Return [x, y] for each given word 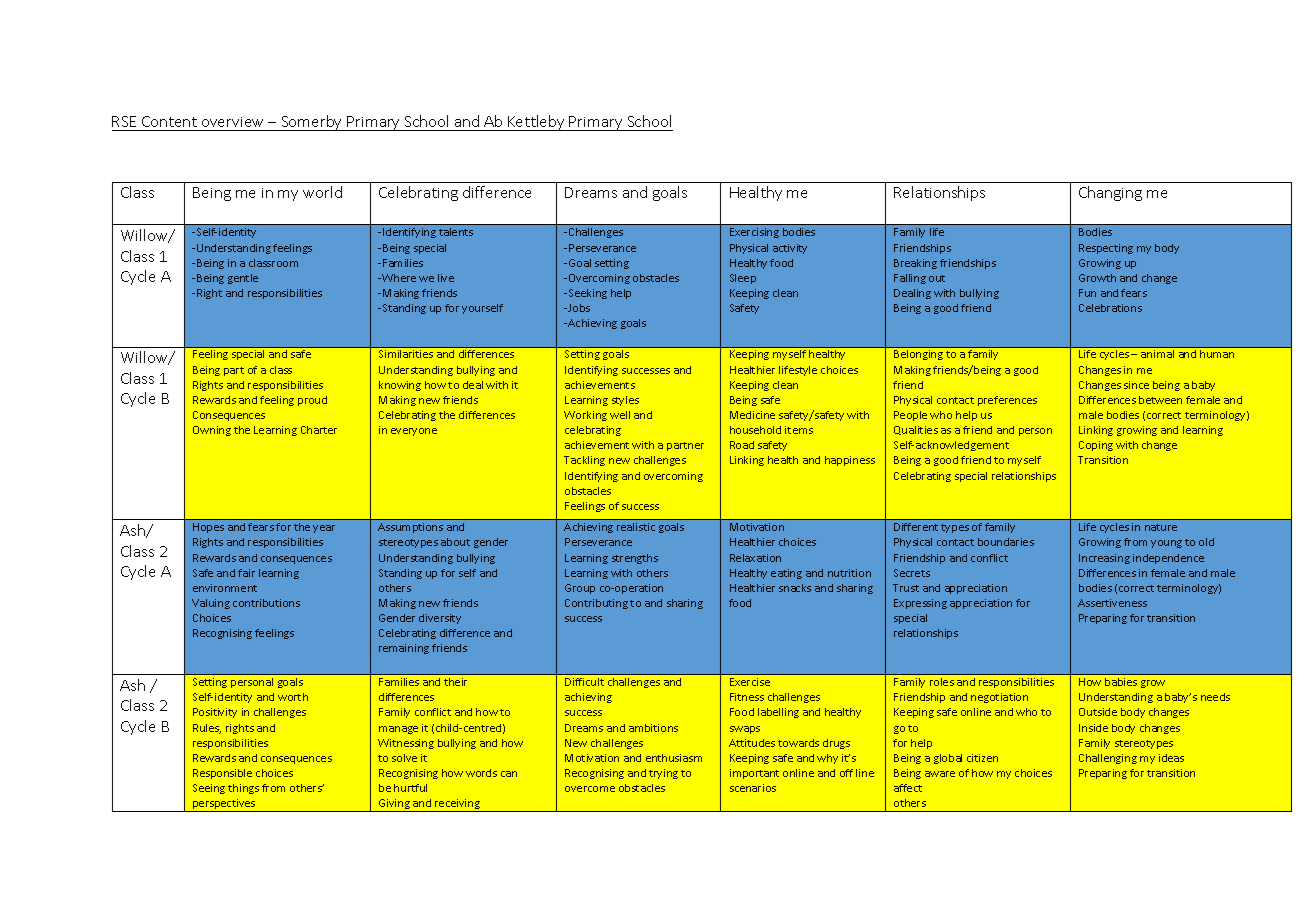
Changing [1110, 193]
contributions [266, 603]
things [243, 789]
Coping [1096, 446]
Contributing [596, 604]
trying [663, 774]
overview [233, 124]
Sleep [743, 279]
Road [742, 445]
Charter [319, 430]
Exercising [754, 233]
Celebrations [1110, 308]
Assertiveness [1112, 603]
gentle [243, 279]
